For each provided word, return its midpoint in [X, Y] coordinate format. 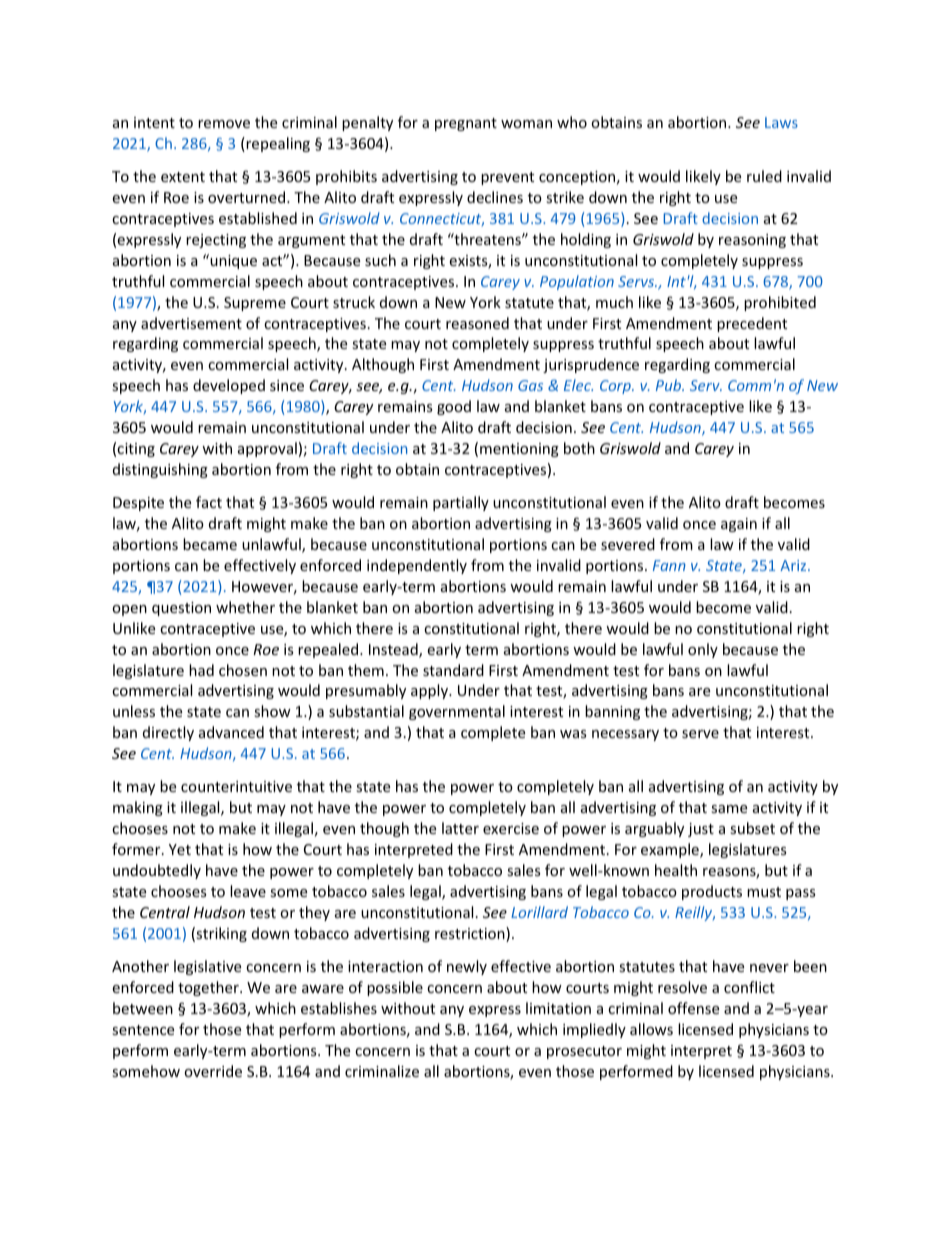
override [213, 1071]
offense [693, 1008]
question [181, 609]
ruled [764, 176]
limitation [558, 1008]
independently [417, 566]
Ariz [794, 565]
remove [224, 124]
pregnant [466, 124]
